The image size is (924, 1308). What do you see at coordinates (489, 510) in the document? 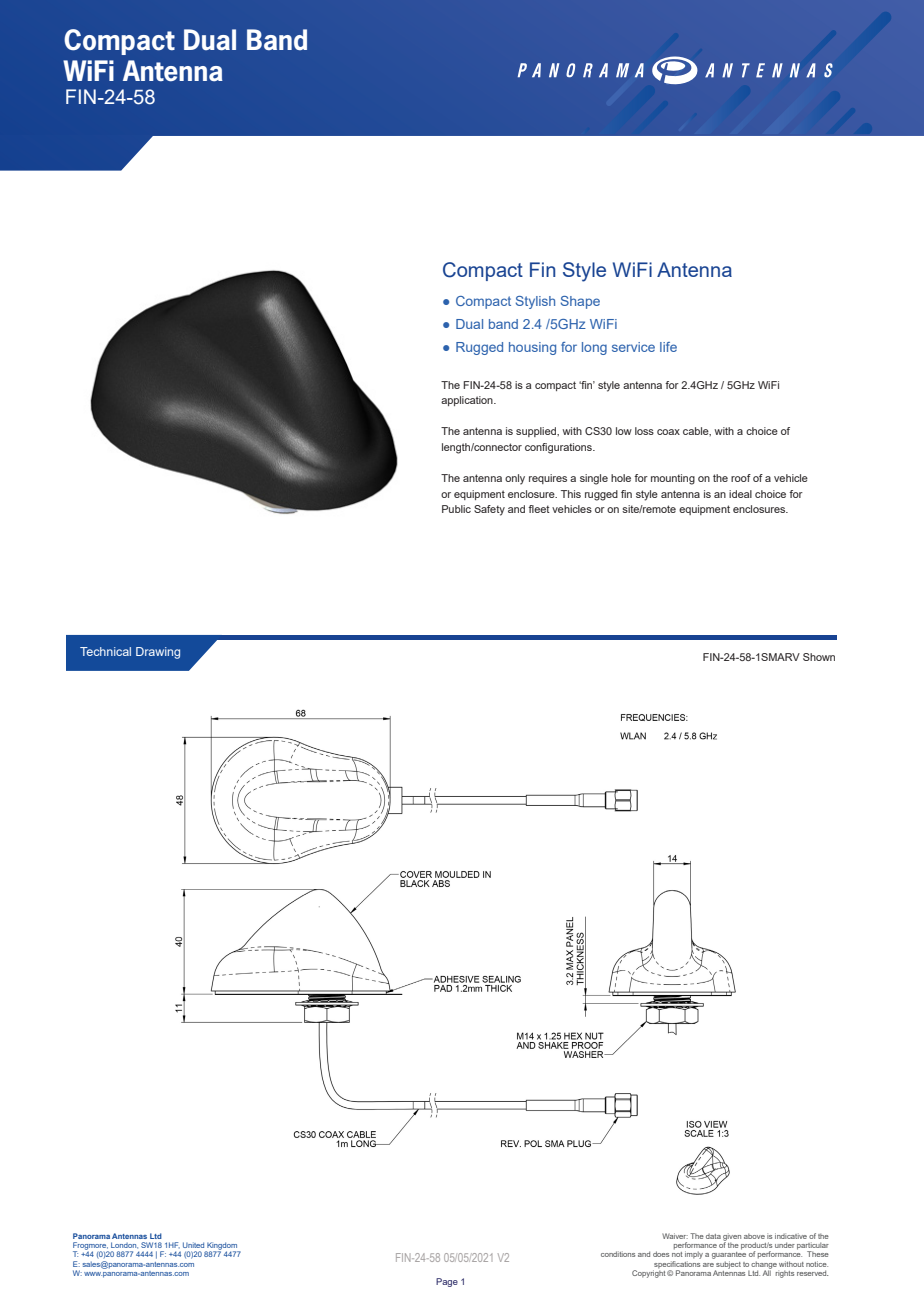
I see `Safety` at bounding box center [489, 510].
